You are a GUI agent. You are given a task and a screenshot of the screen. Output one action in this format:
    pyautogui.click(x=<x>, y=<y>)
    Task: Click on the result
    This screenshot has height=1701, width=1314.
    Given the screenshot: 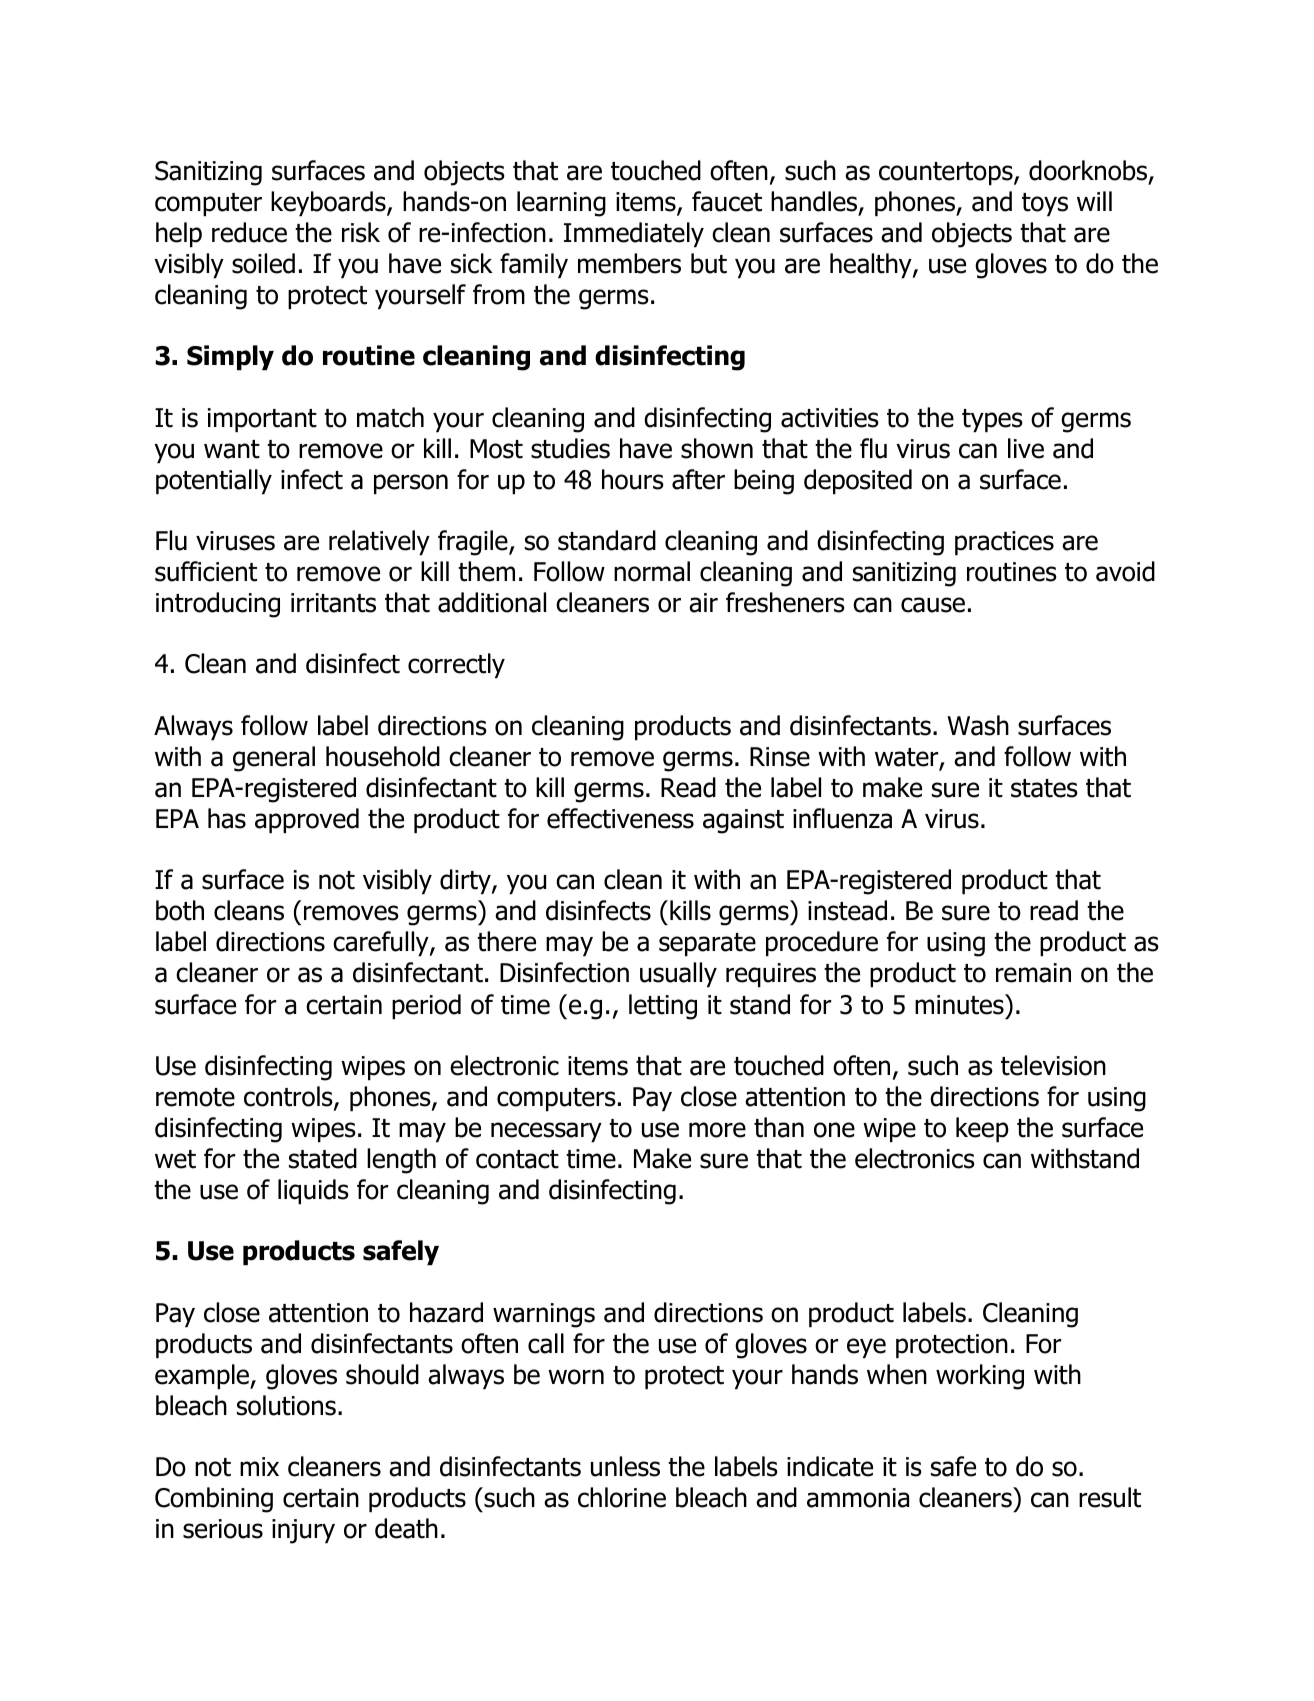 What is the action you would take?
    pyautogui.click(x=1110, y=1497)
